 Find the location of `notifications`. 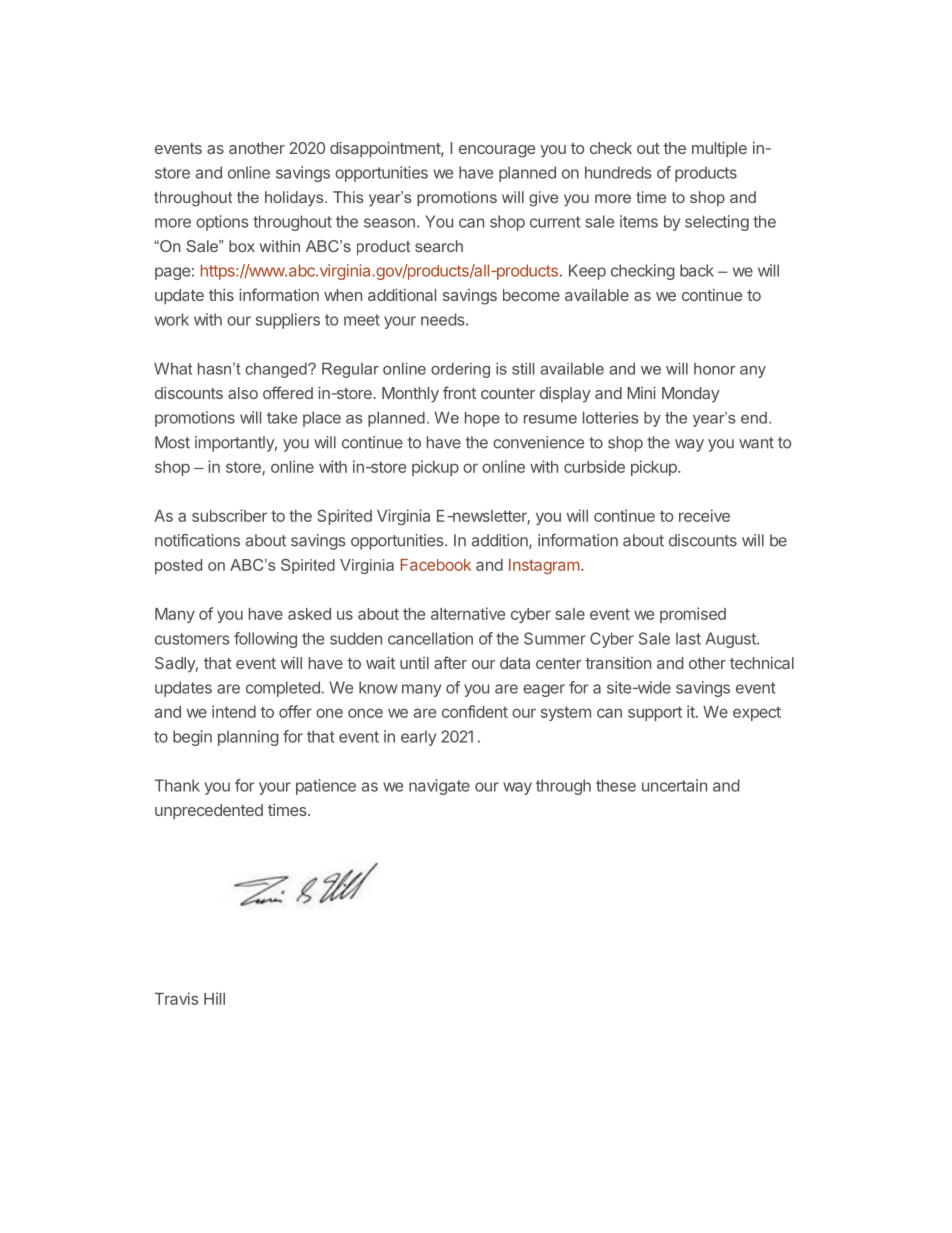

notifications is located at coordinates (197, 540).
